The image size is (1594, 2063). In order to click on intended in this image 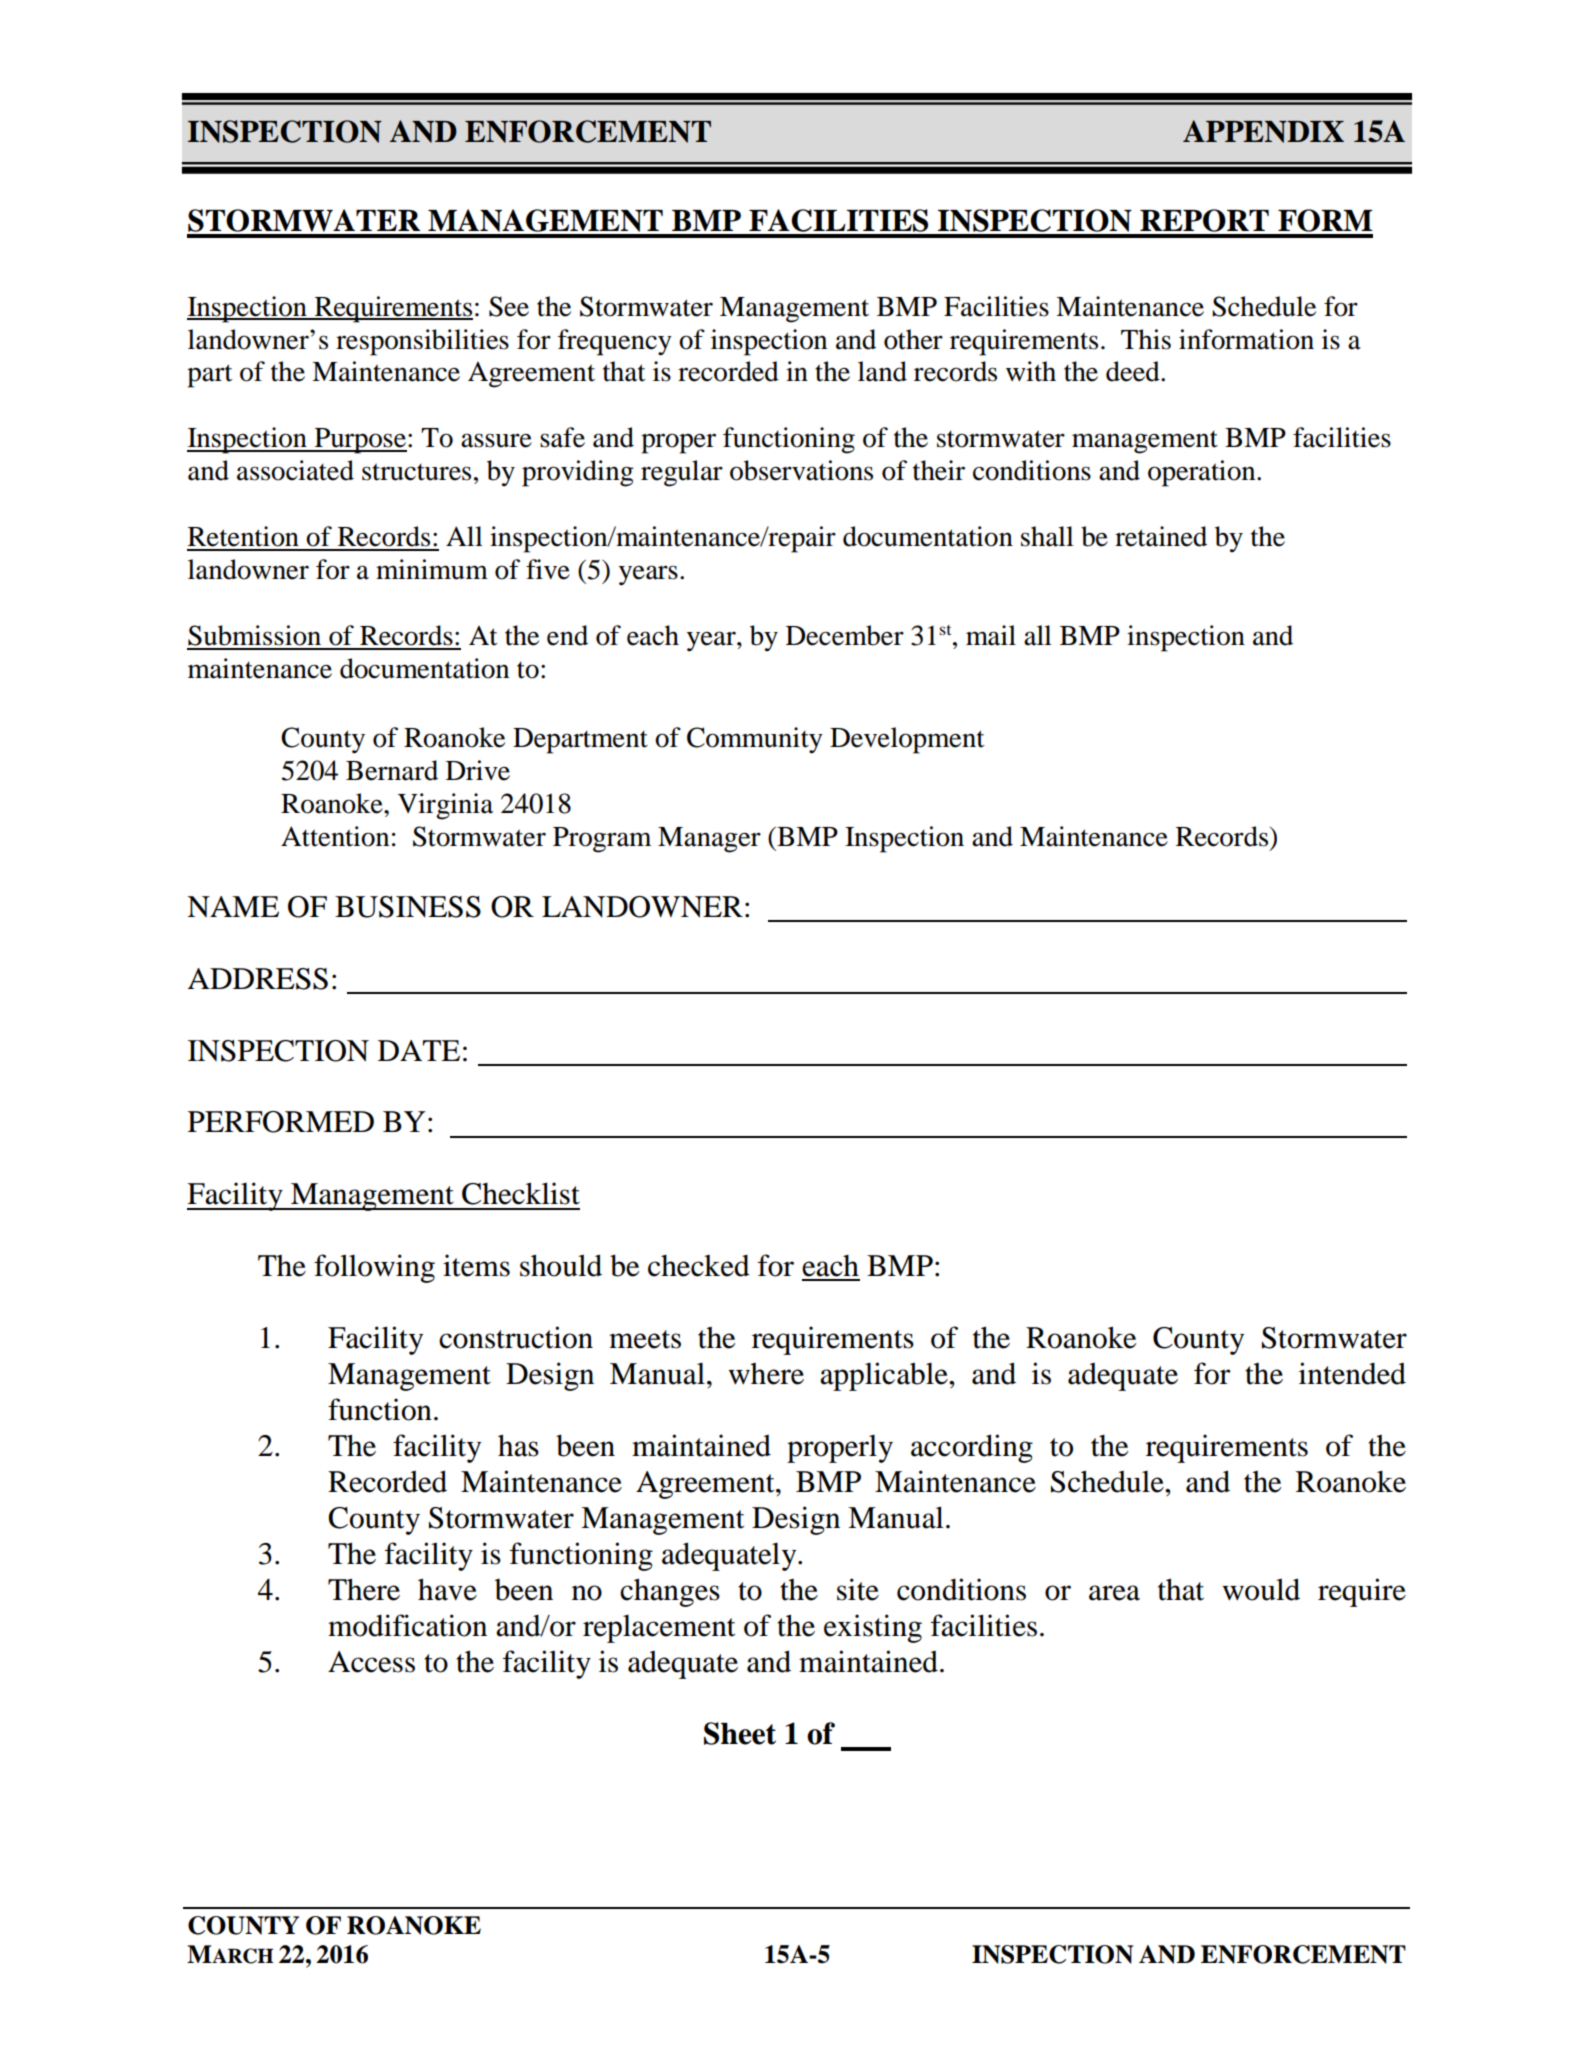, I will do `click(1352, 1373)`.
